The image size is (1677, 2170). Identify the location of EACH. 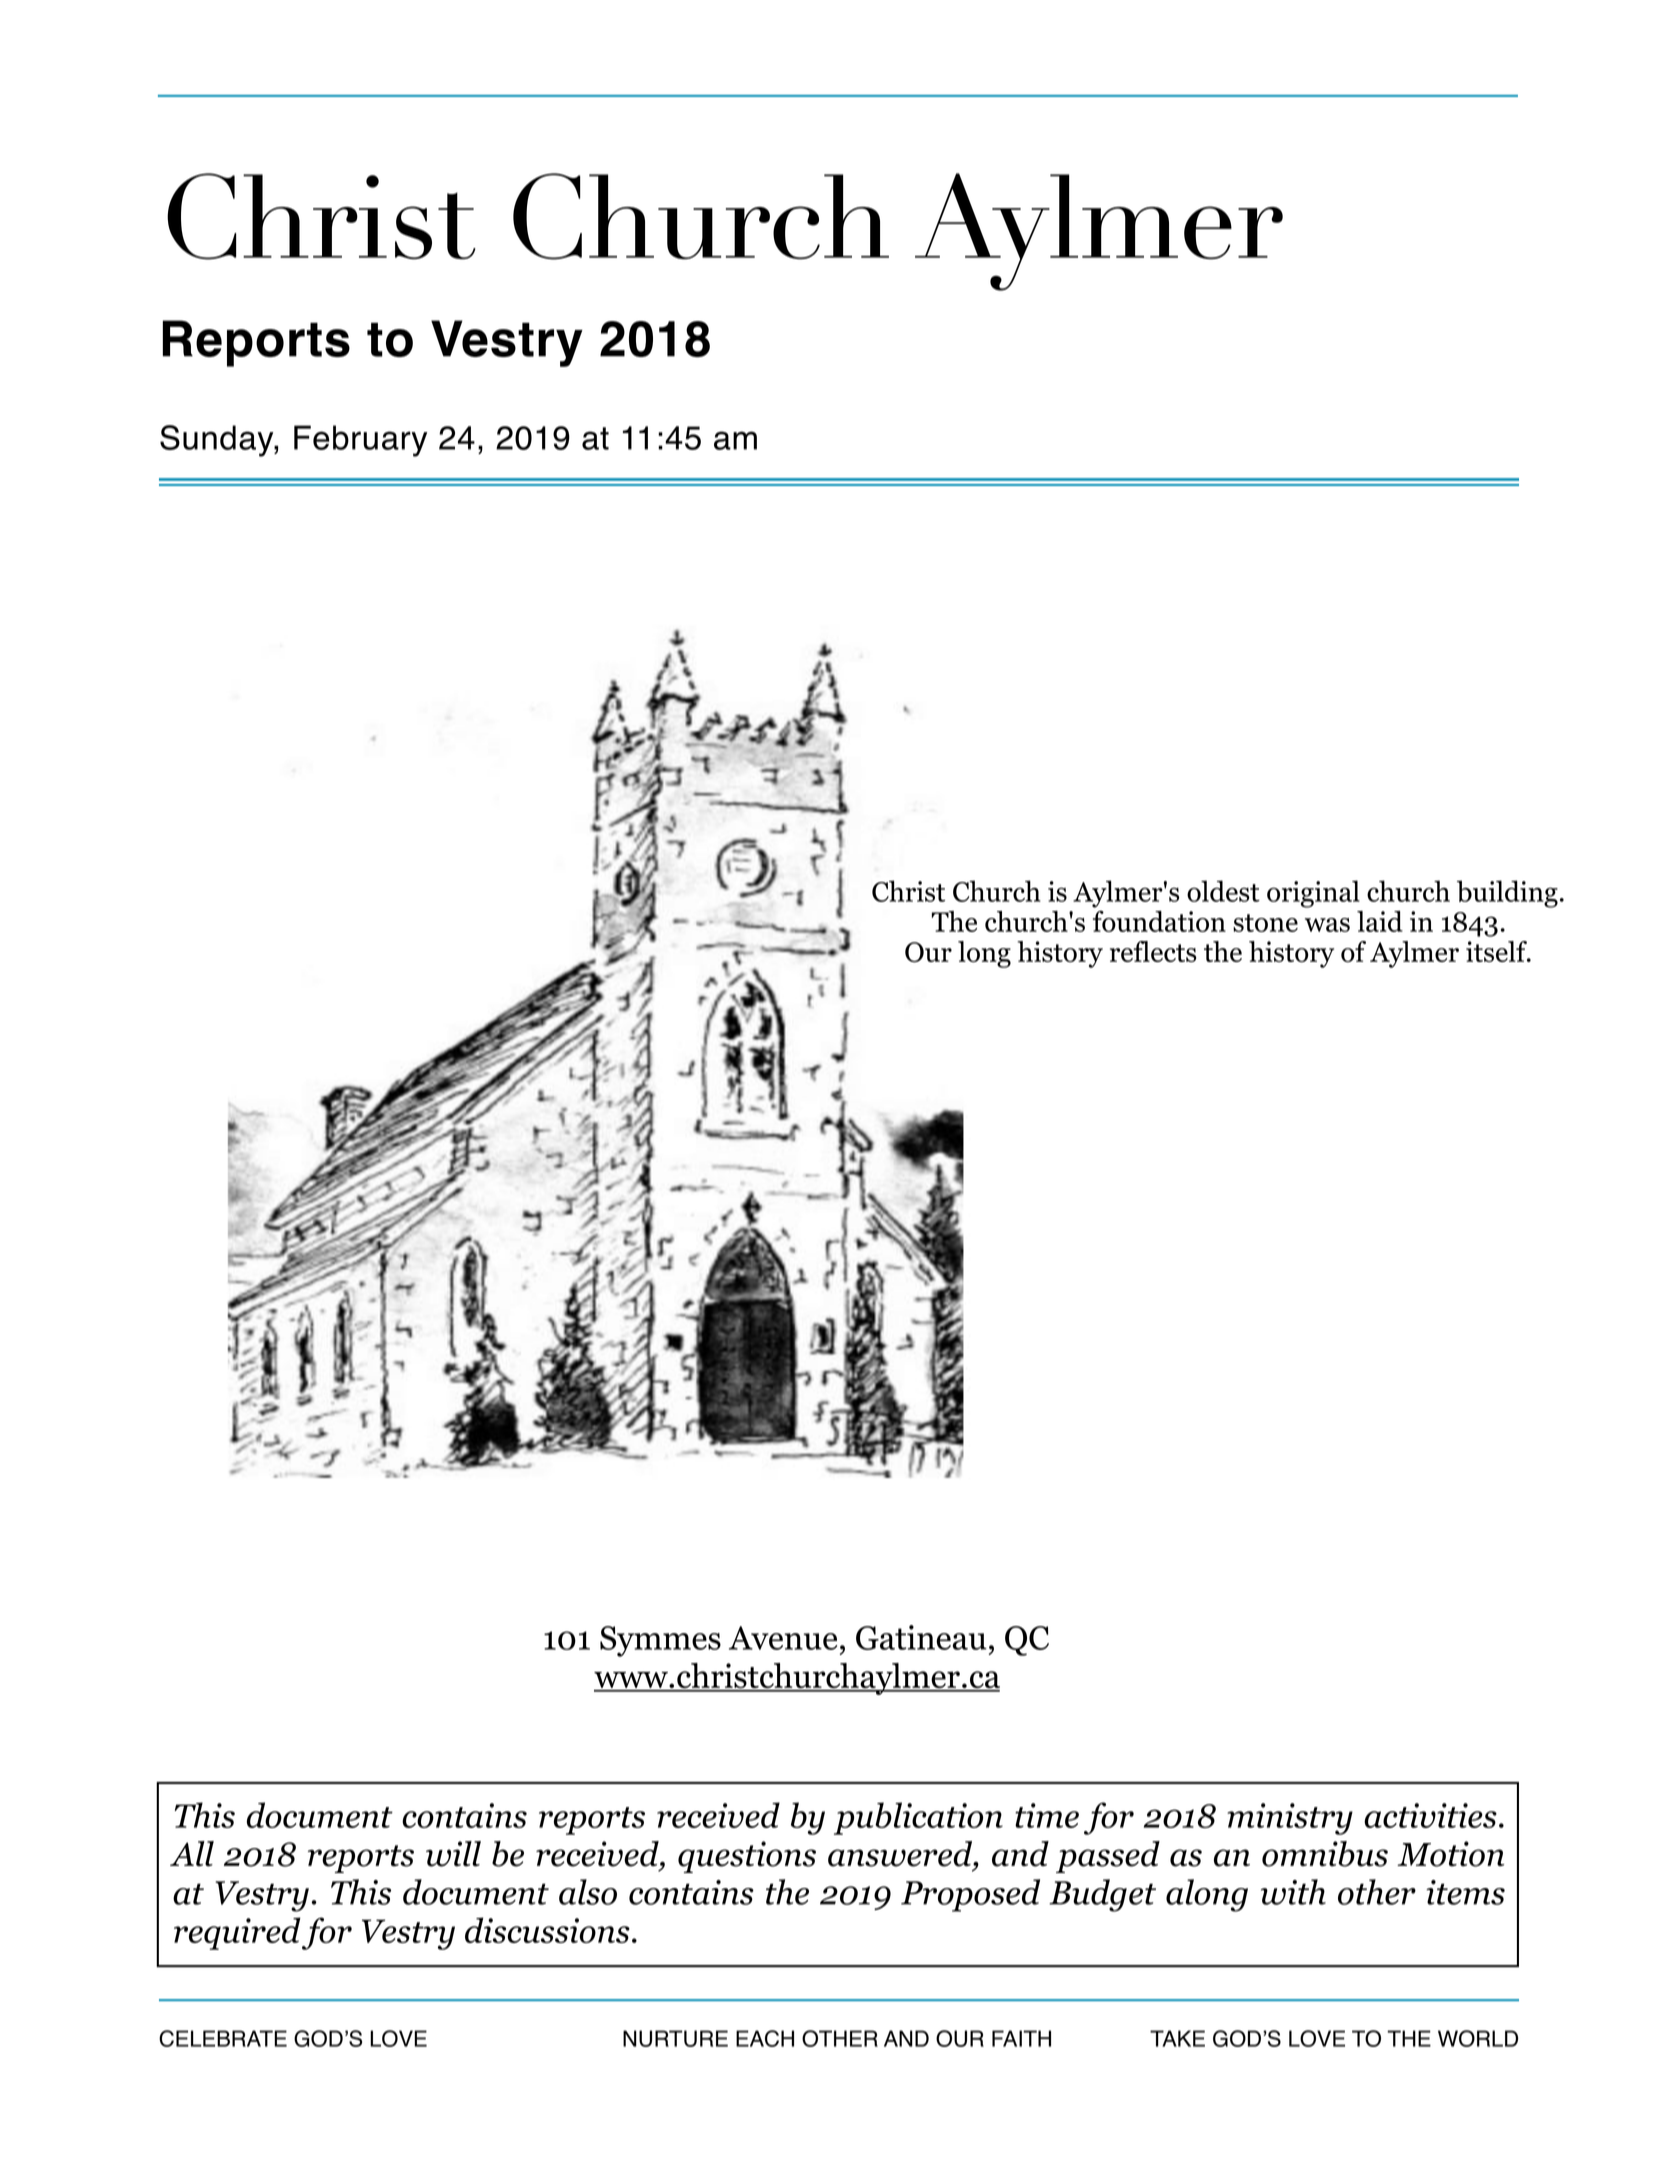
(765, 2038).
